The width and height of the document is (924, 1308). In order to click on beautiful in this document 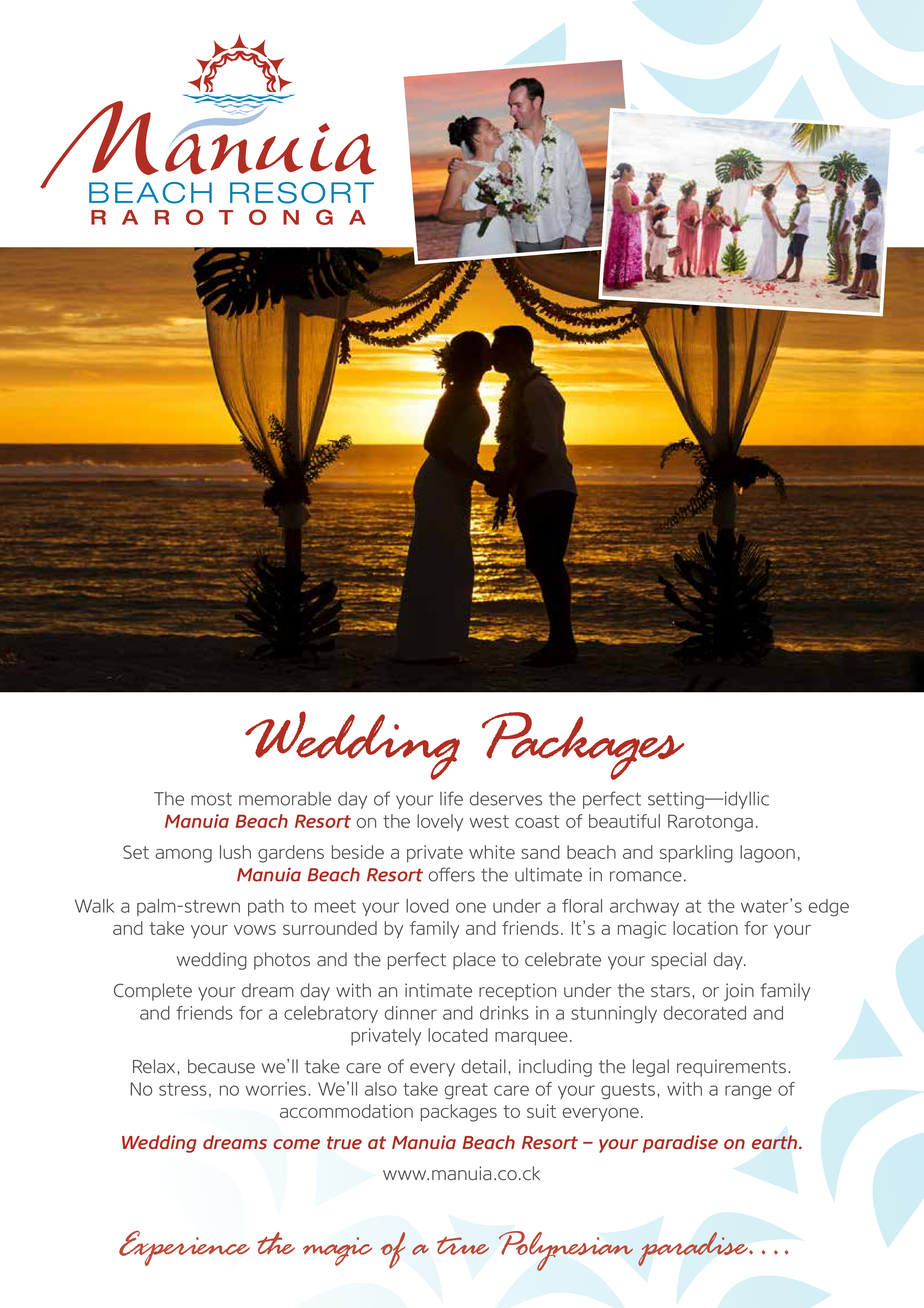, I will do `click(624, 821)`.
